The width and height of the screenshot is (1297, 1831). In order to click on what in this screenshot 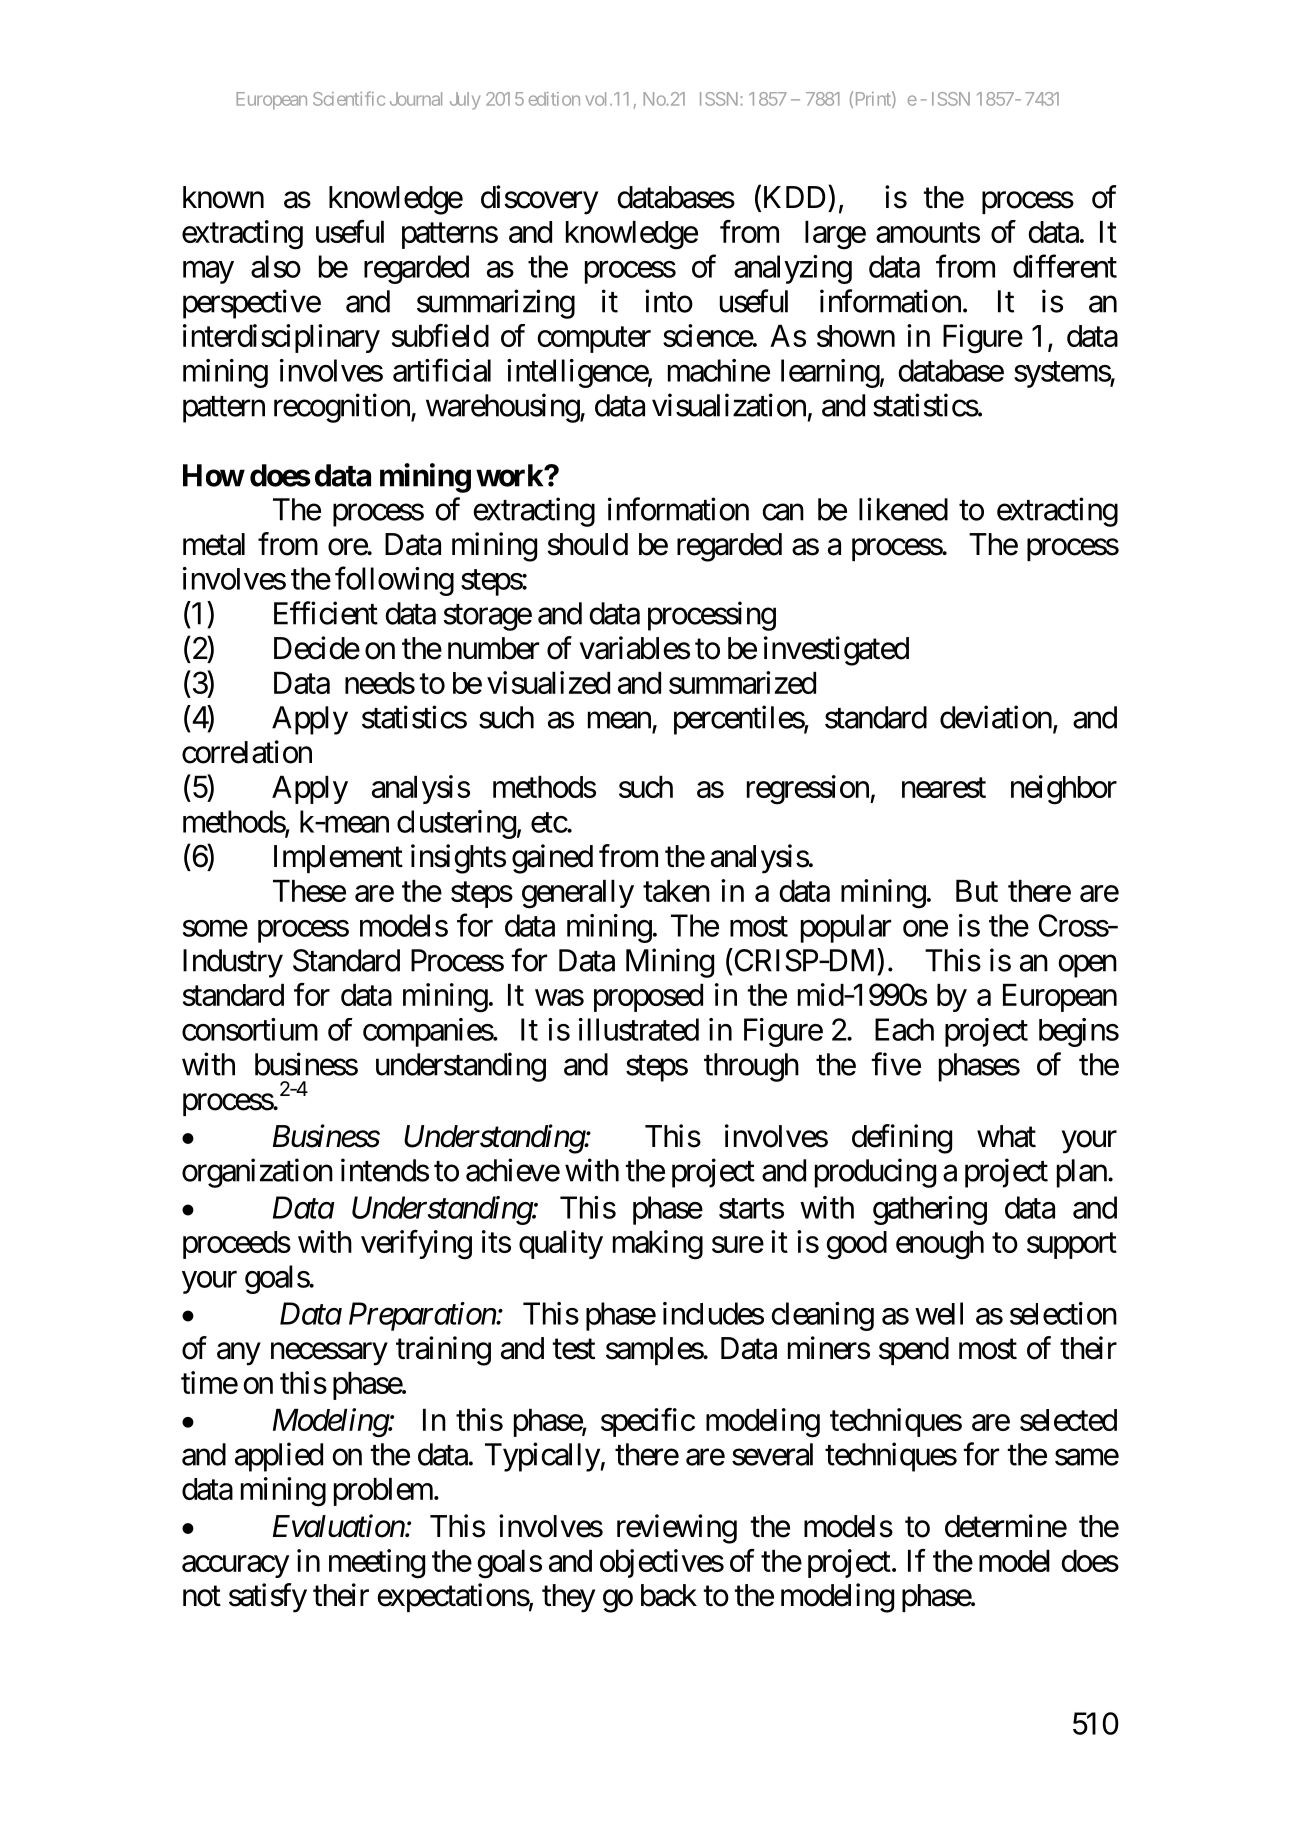, I will do `click(1006, 1136)`.
